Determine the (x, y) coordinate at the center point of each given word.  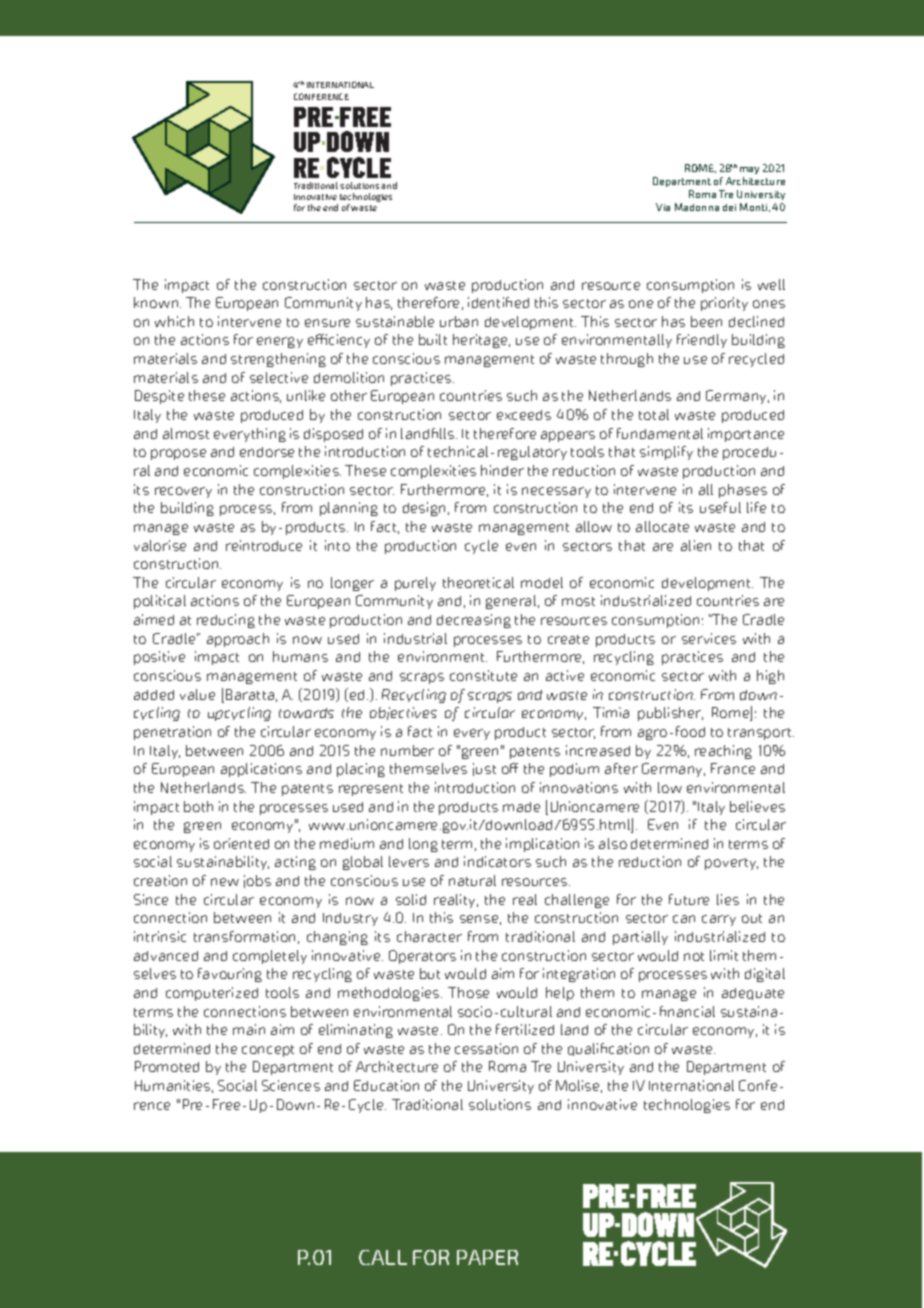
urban (459, 321)
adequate (753, 994)
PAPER (487, 1257)
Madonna (697, 207)
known (157, 302)
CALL (383, 1257)
